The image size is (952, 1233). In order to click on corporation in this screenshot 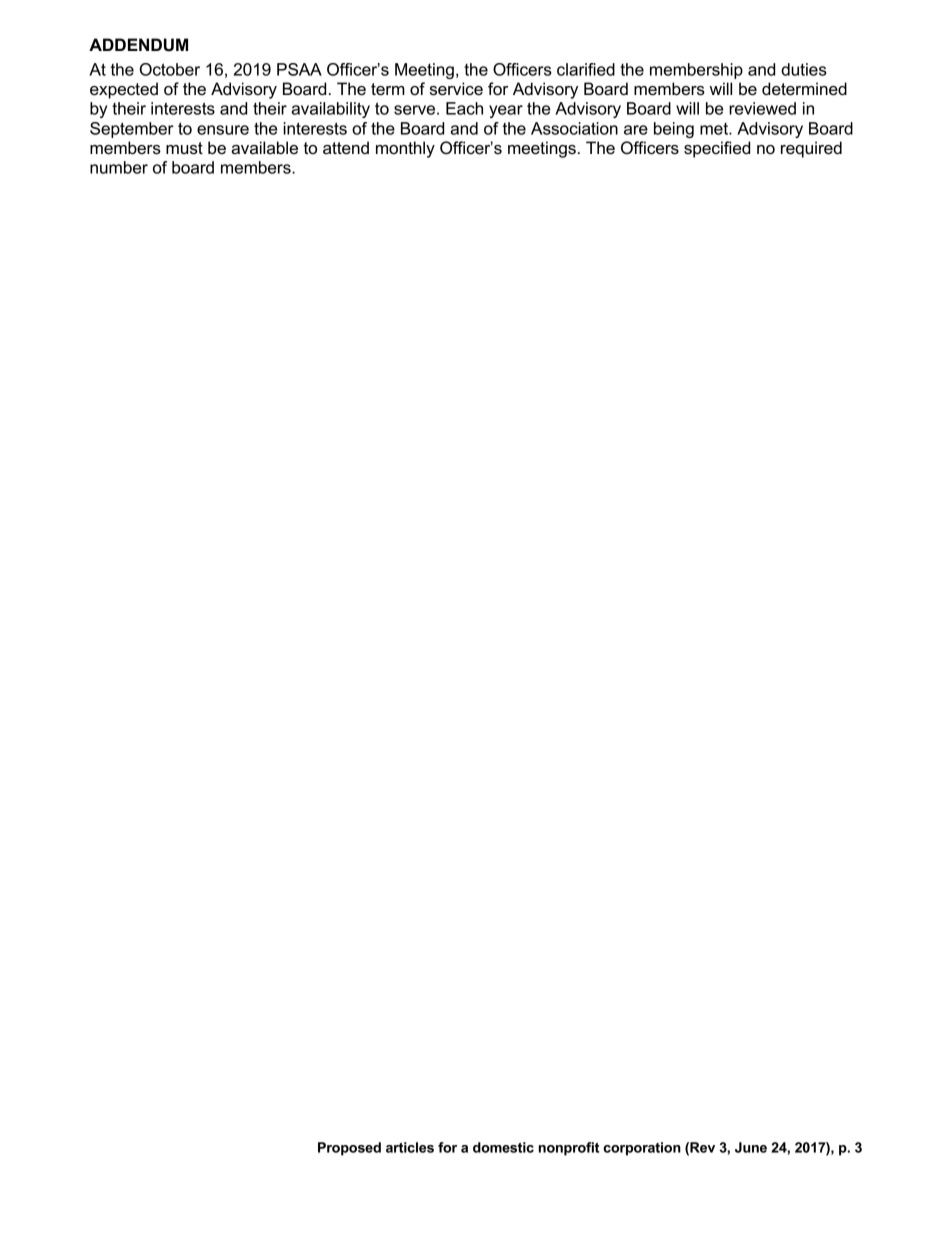, I will do `click(642, 1149)`.
